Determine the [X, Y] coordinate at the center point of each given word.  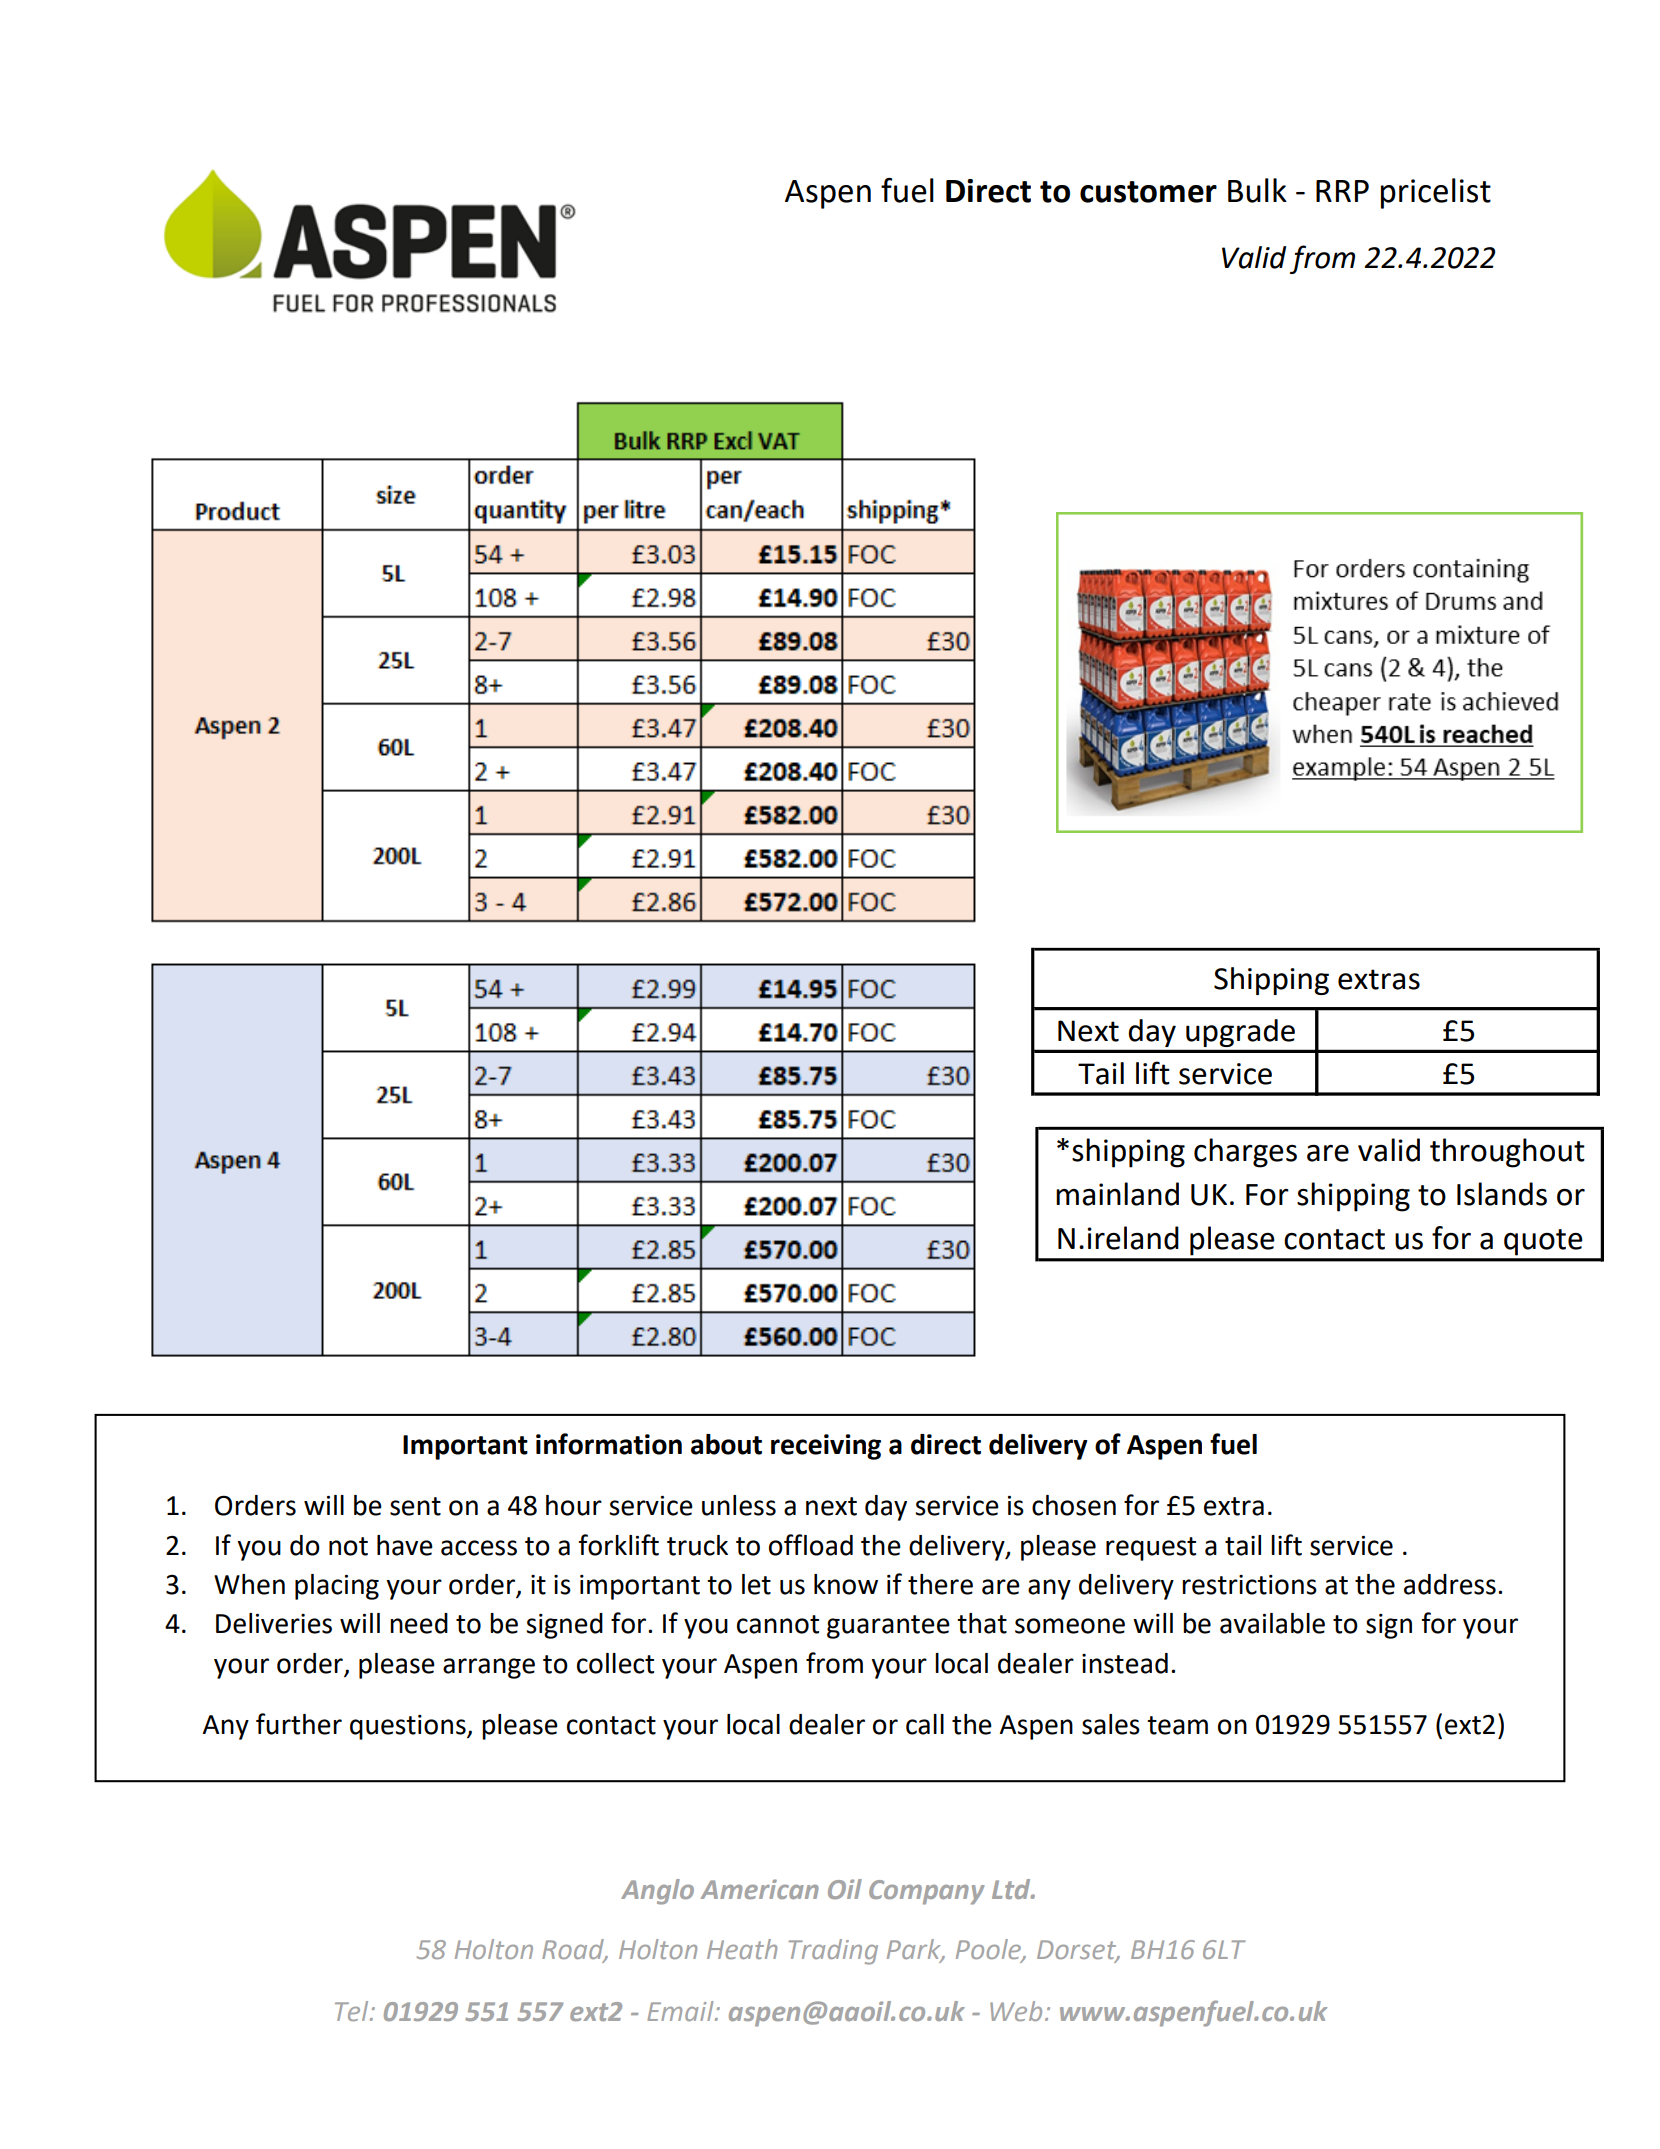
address [1450, 1584]
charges [1245, 1153]
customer [1148, 192]
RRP [1342, 191]
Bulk [1257, 190]
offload [811, 1545]
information [609, 1444]
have [405, 1545]
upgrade [1240, 1033]
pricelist [1436, 193]
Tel [353, 2011]
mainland [1117, 1194]
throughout [1507, 1153]
